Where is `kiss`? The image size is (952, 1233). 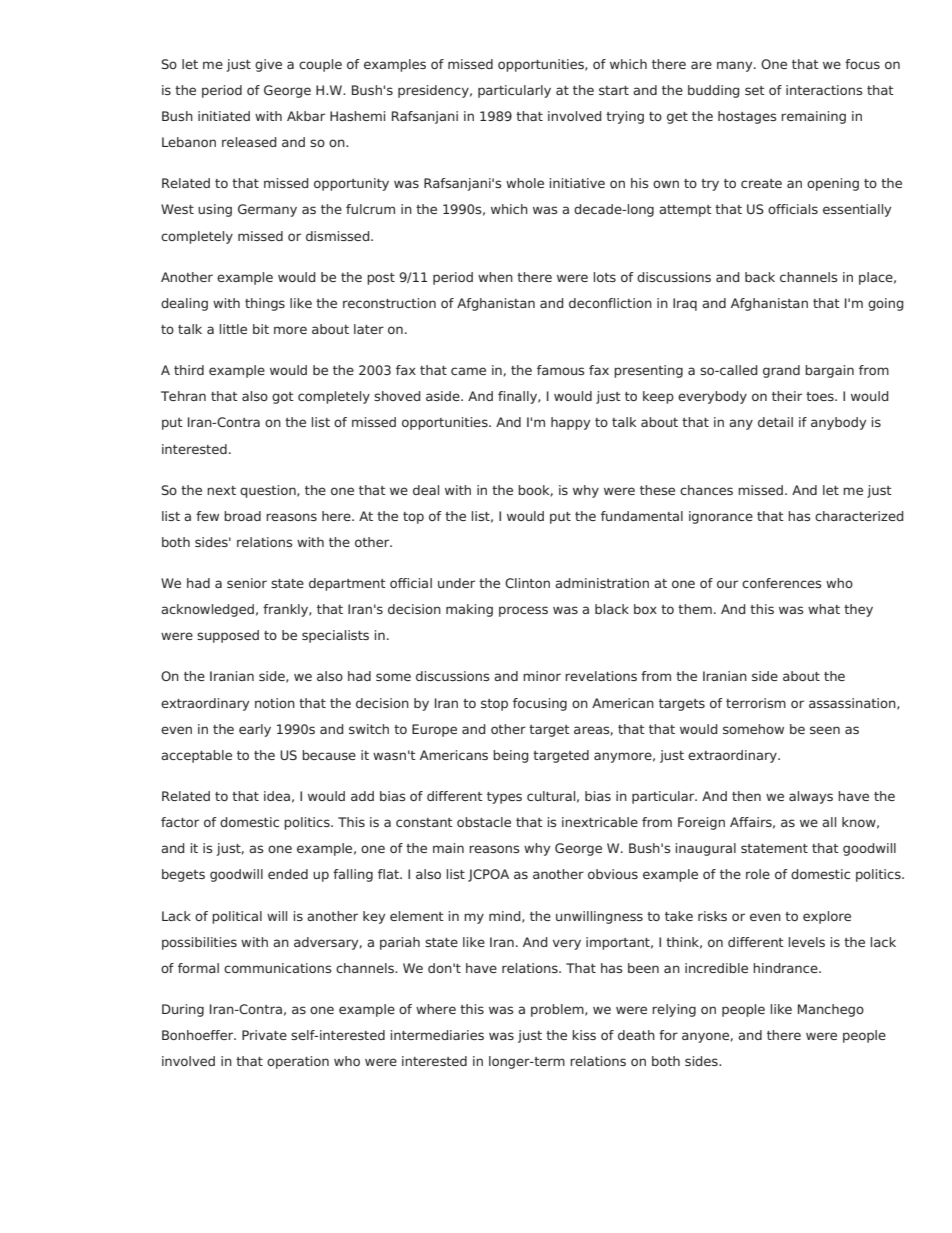 kiss is located at coordinates (584, 1035).
